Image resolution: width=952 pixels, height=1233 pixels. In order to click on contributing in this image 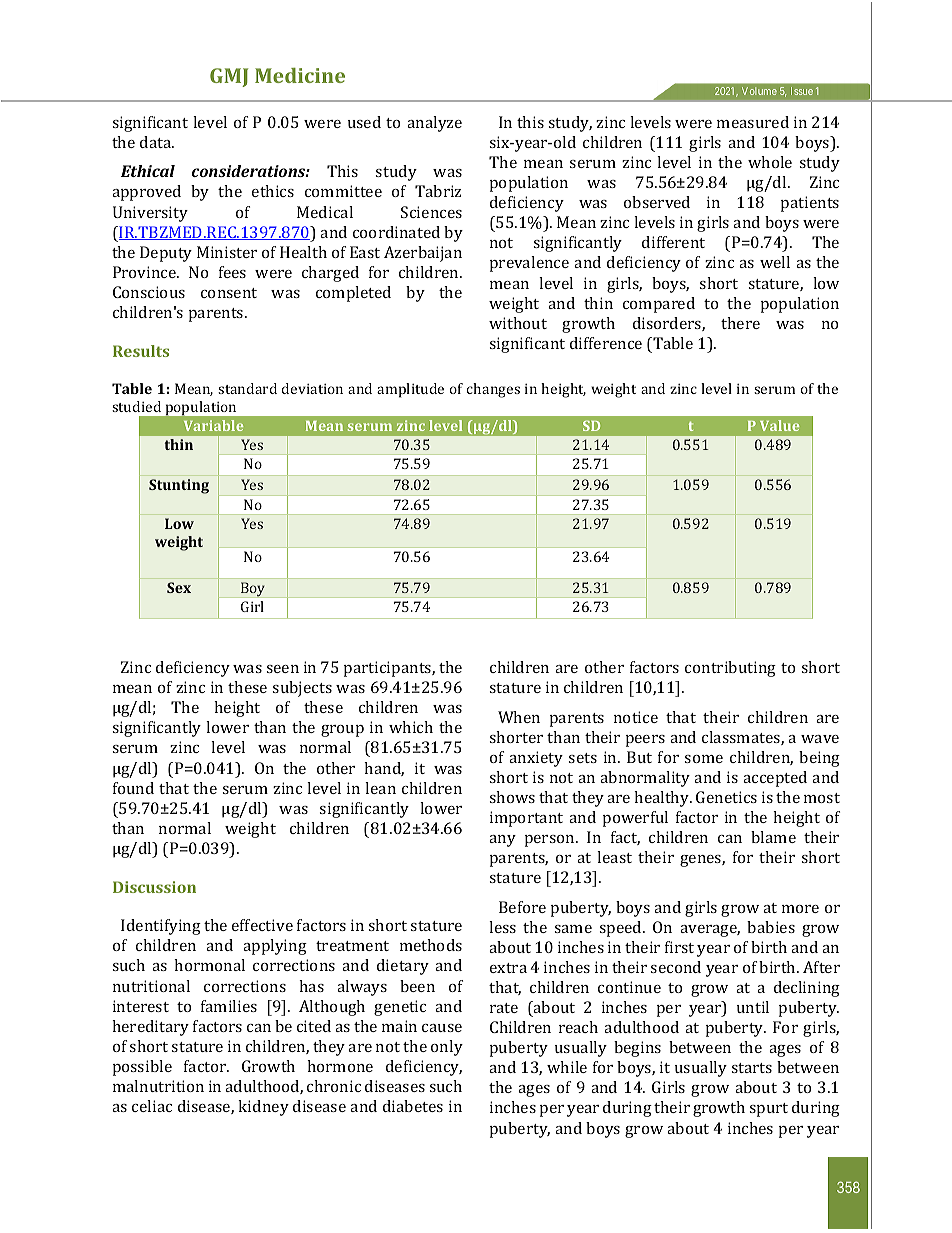, I will do `click(730, 669)`.
